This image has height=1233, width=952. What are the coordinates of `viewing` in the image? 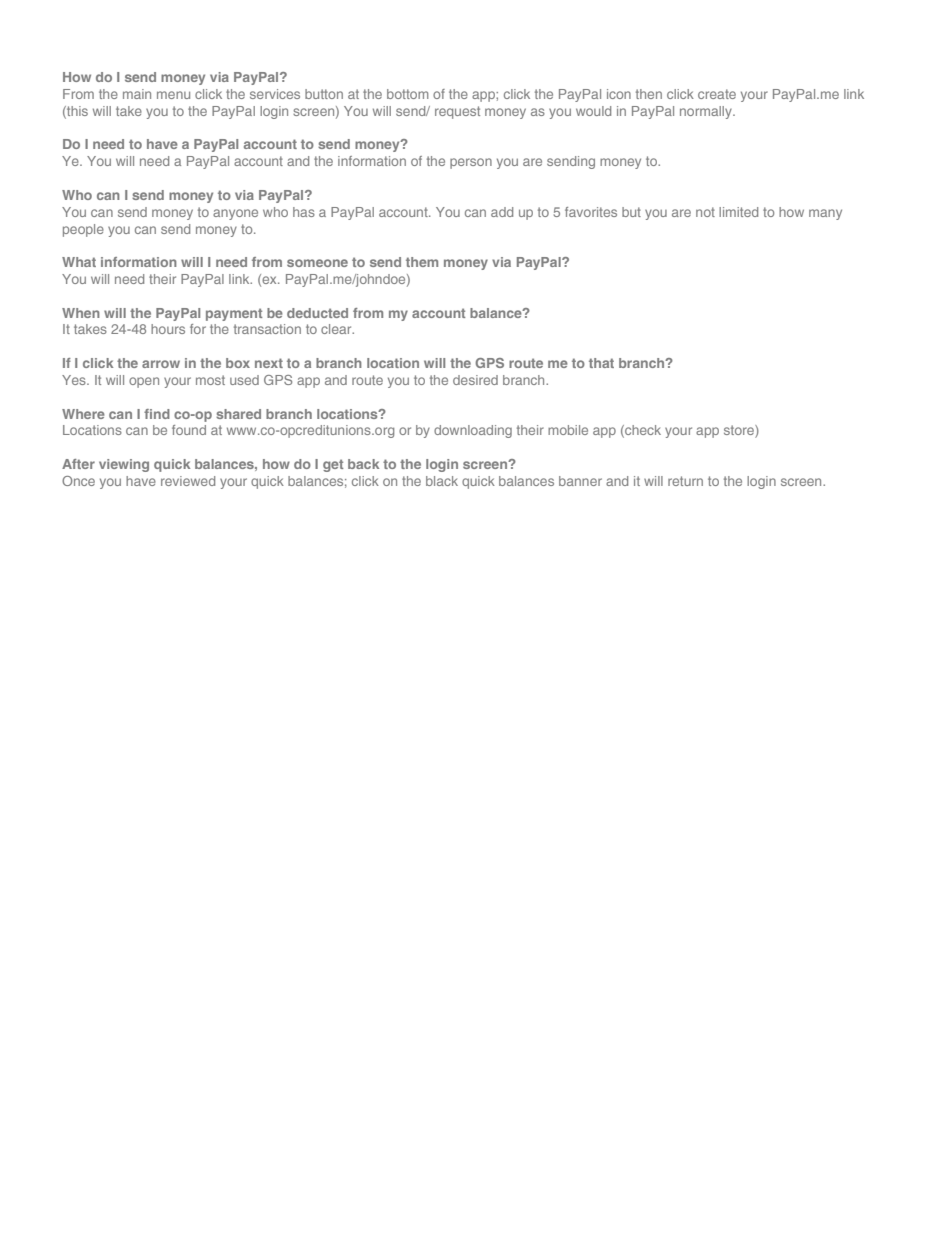 It's located at (124, 465).
